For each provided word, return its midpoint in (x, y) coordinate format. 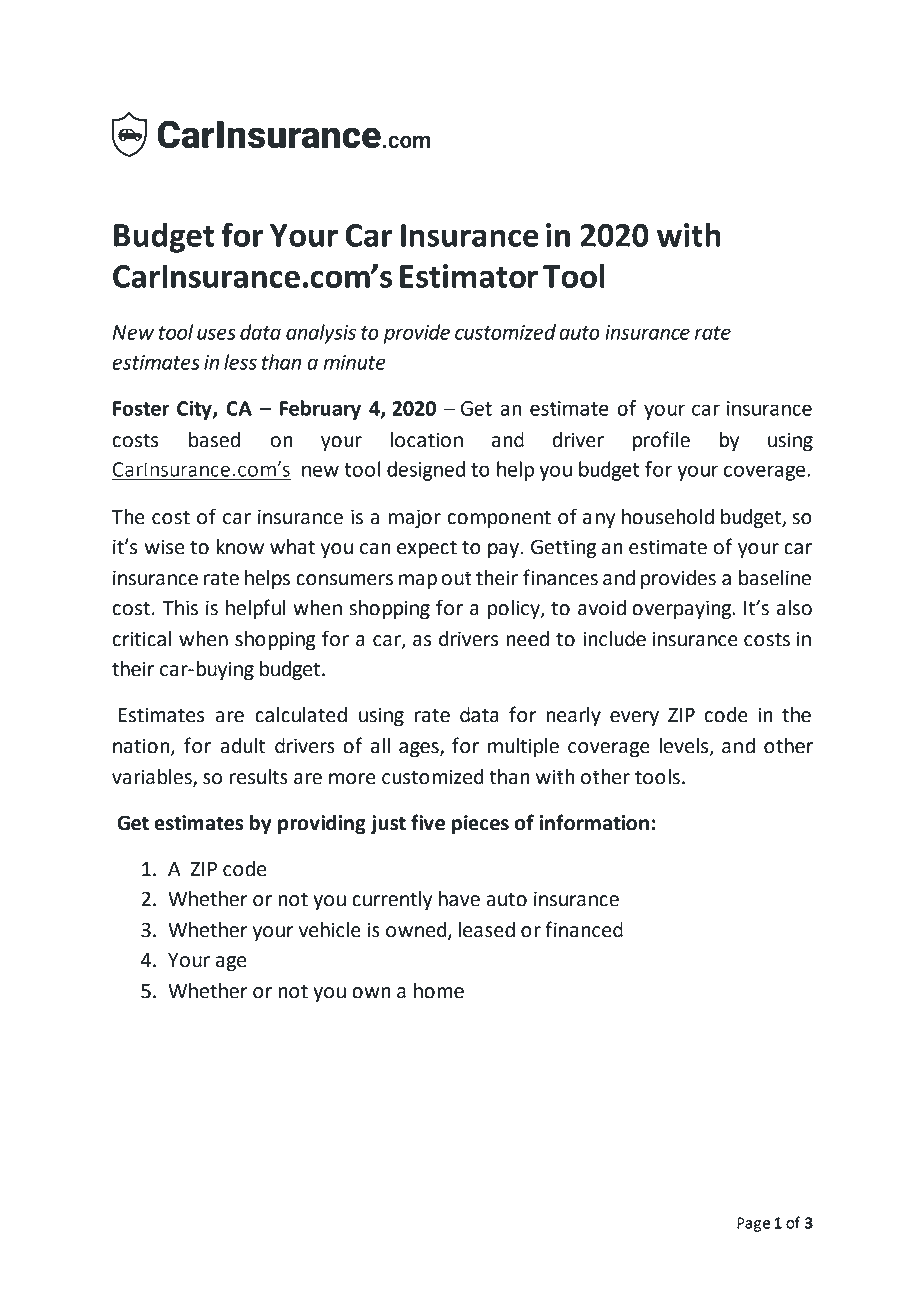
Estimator (469, 276)
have (459, 899)
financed (584, 929)
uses (216, 334)
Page (753, 1224)
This (180, 608)
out (456, 578)
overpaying (683, 610)
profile (661, 441)
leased (486, 930)
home (439, 991)
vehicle (330, 930)
